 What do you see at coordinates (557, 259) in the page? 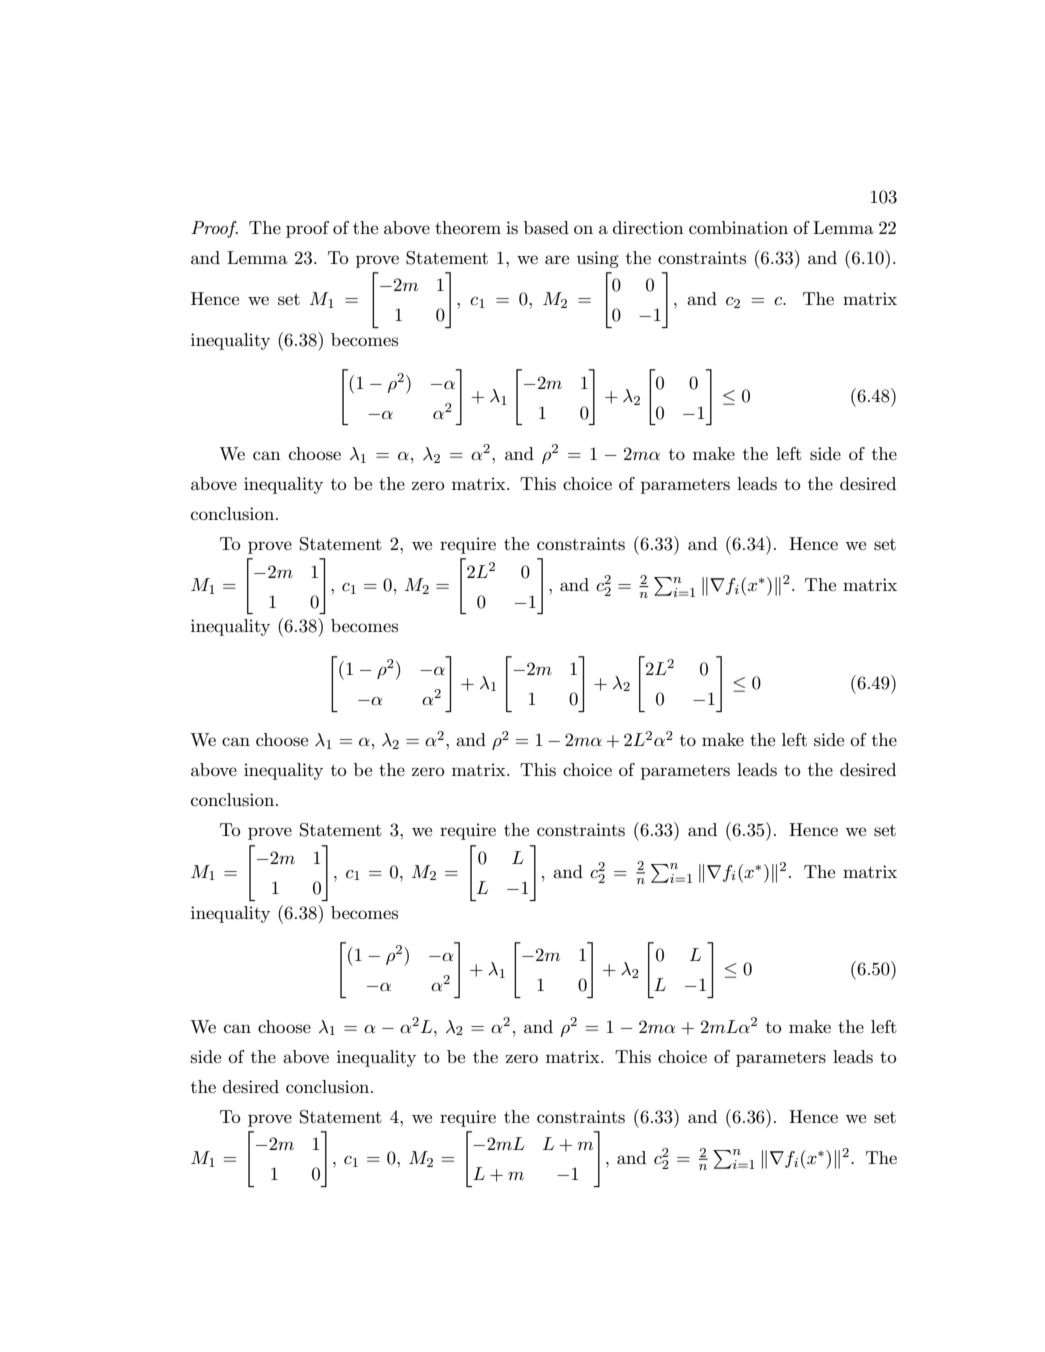
I see `are` at bounding box center [557, 259].
